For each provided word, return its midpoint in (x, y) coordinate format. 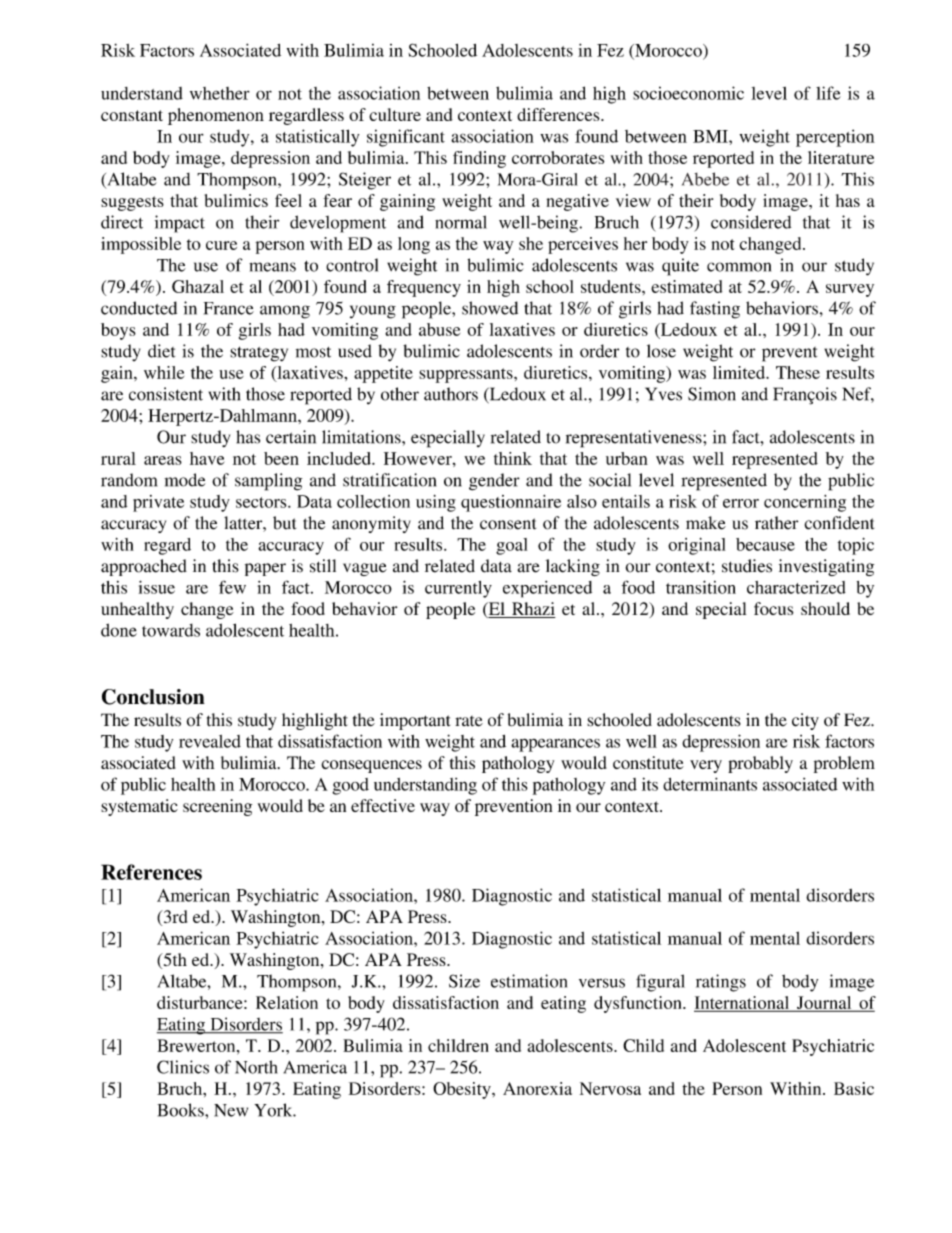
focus (773, 608)
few (232, 587)
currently (458, 589)
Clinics (183, 1067)
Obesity (463, 1090)
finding (479, 159)
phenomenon (216, 116)
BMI (711, 136)
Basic (854, 1088)
